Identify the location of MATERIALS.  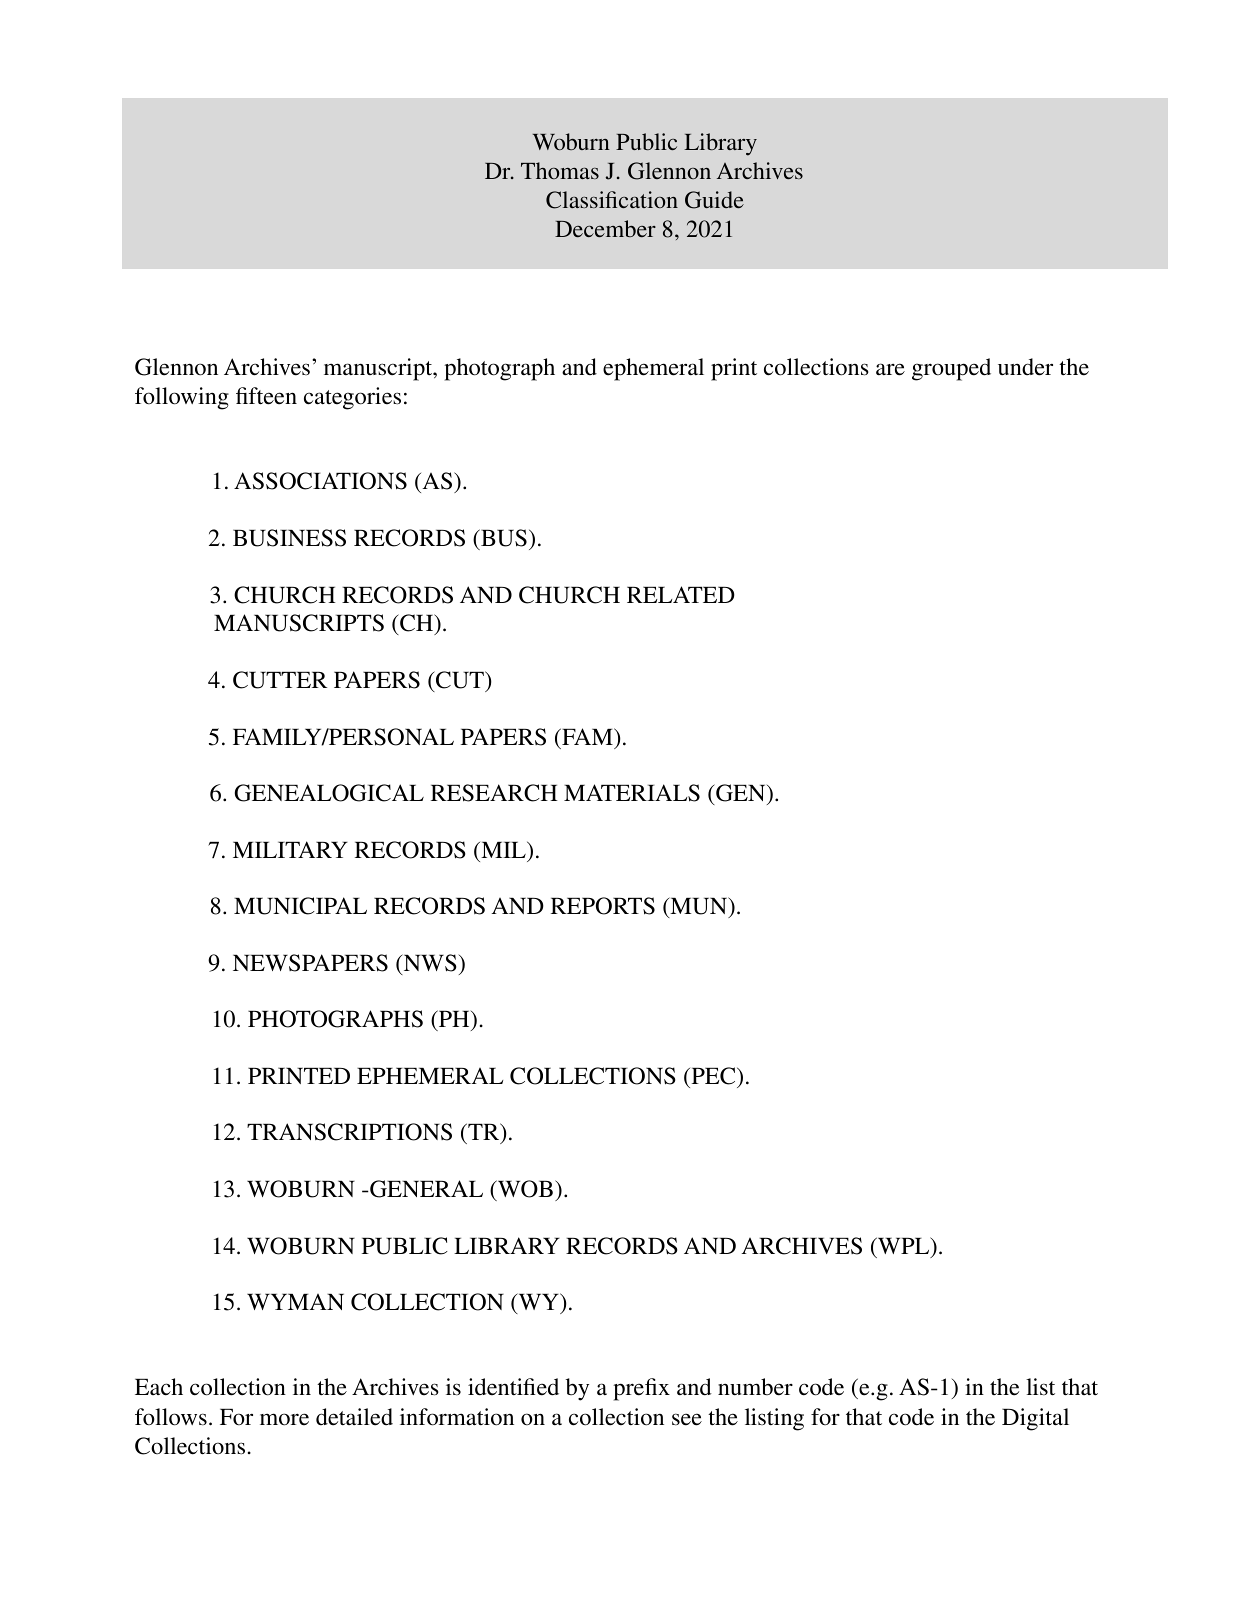
(632, 793).
